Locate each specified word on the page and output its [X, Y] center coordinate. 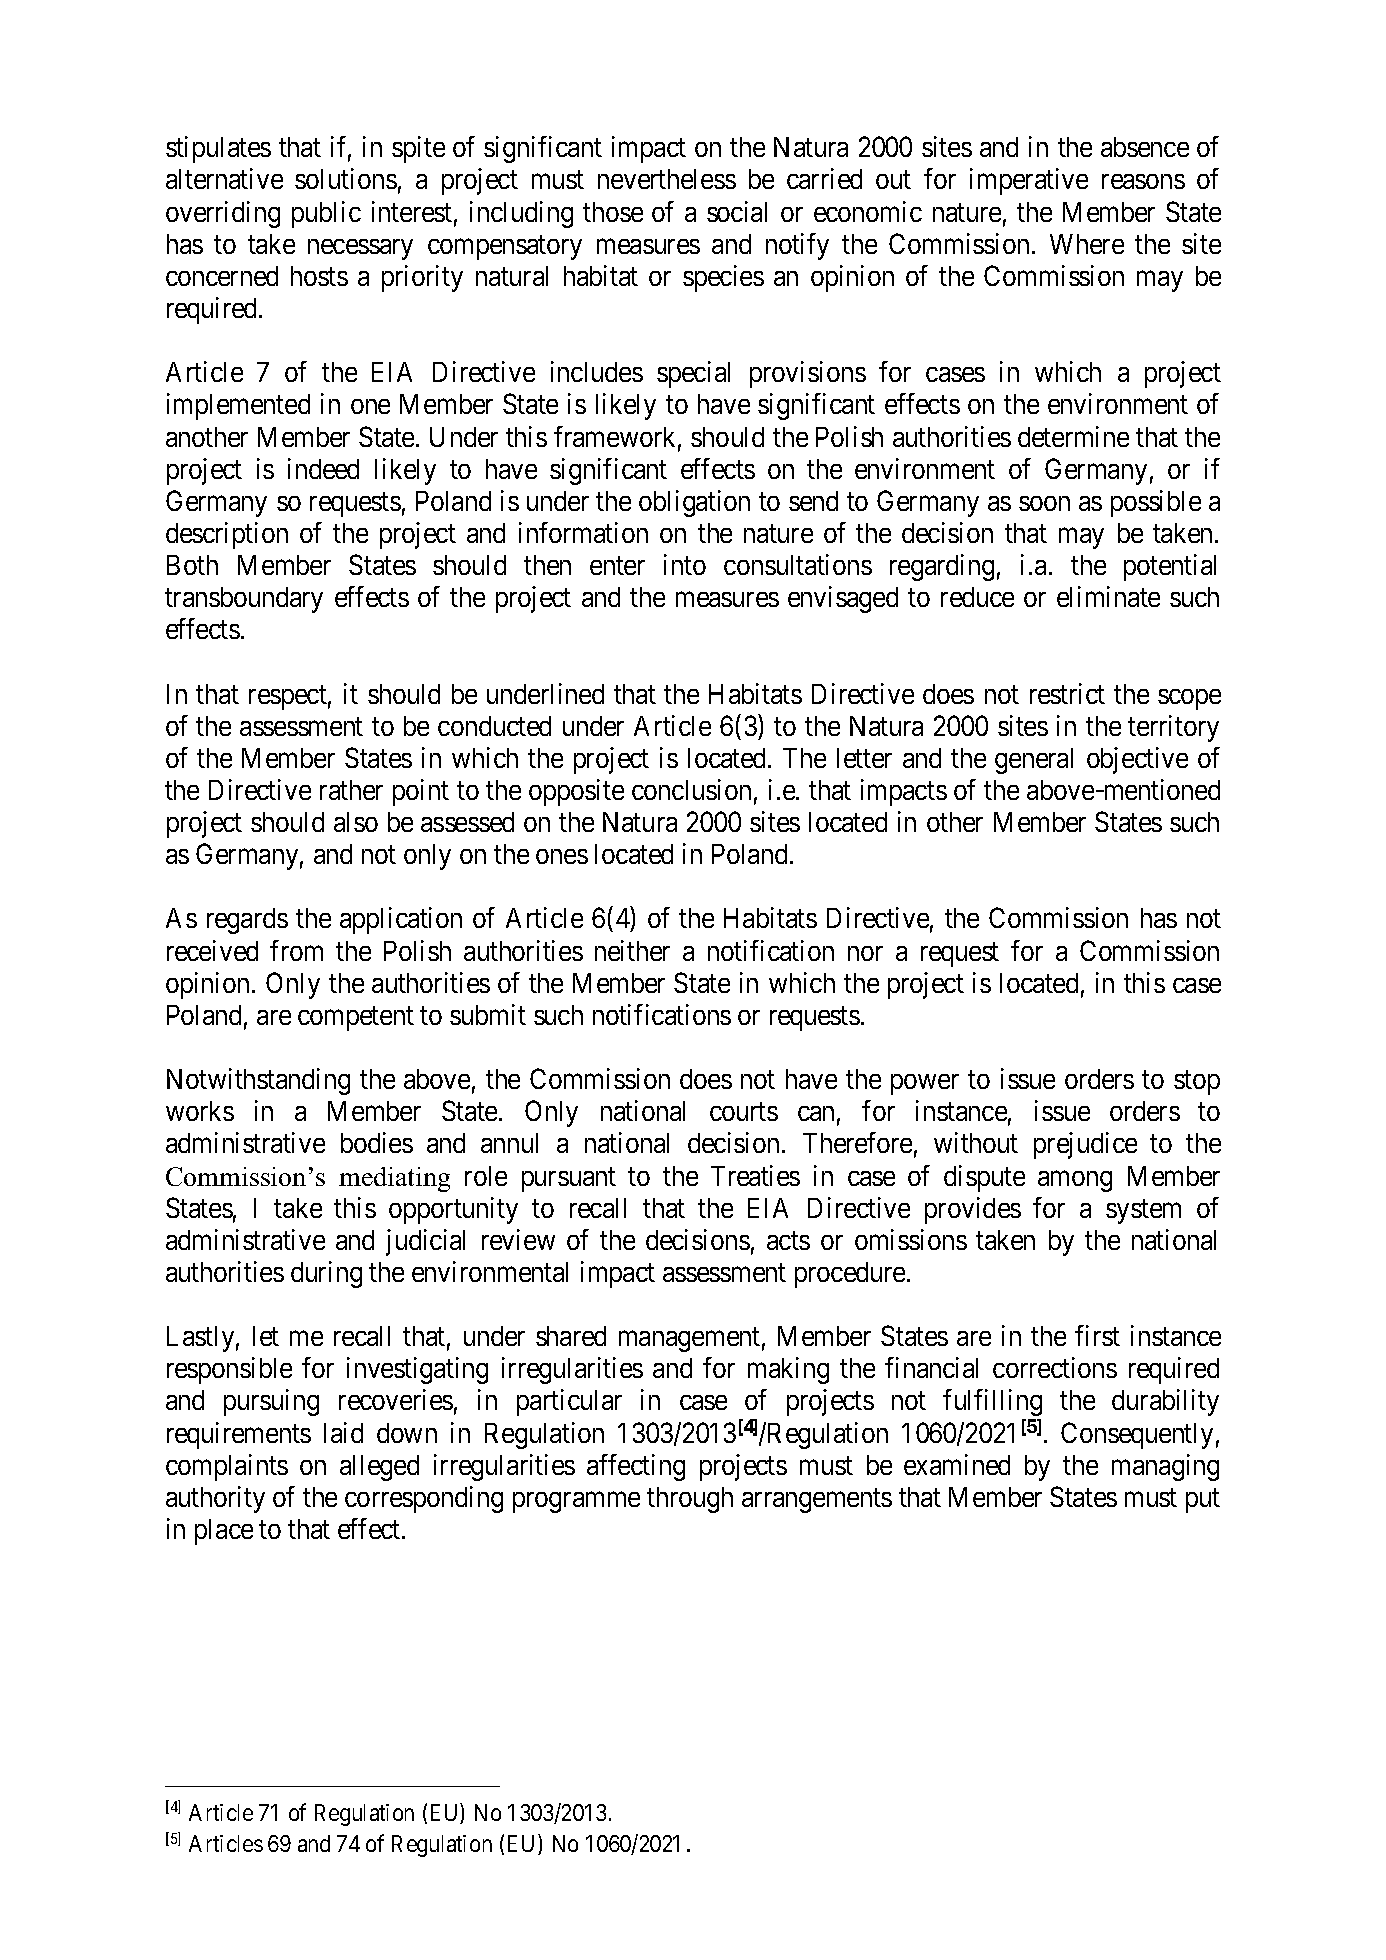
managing [1165, 1467]
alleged [379, 1468]
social [737, 211]
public [326, 214]
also [356, 822]
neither [632, 950]
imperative [1029, 181]
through [690, 1500]
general [1034, 761]
